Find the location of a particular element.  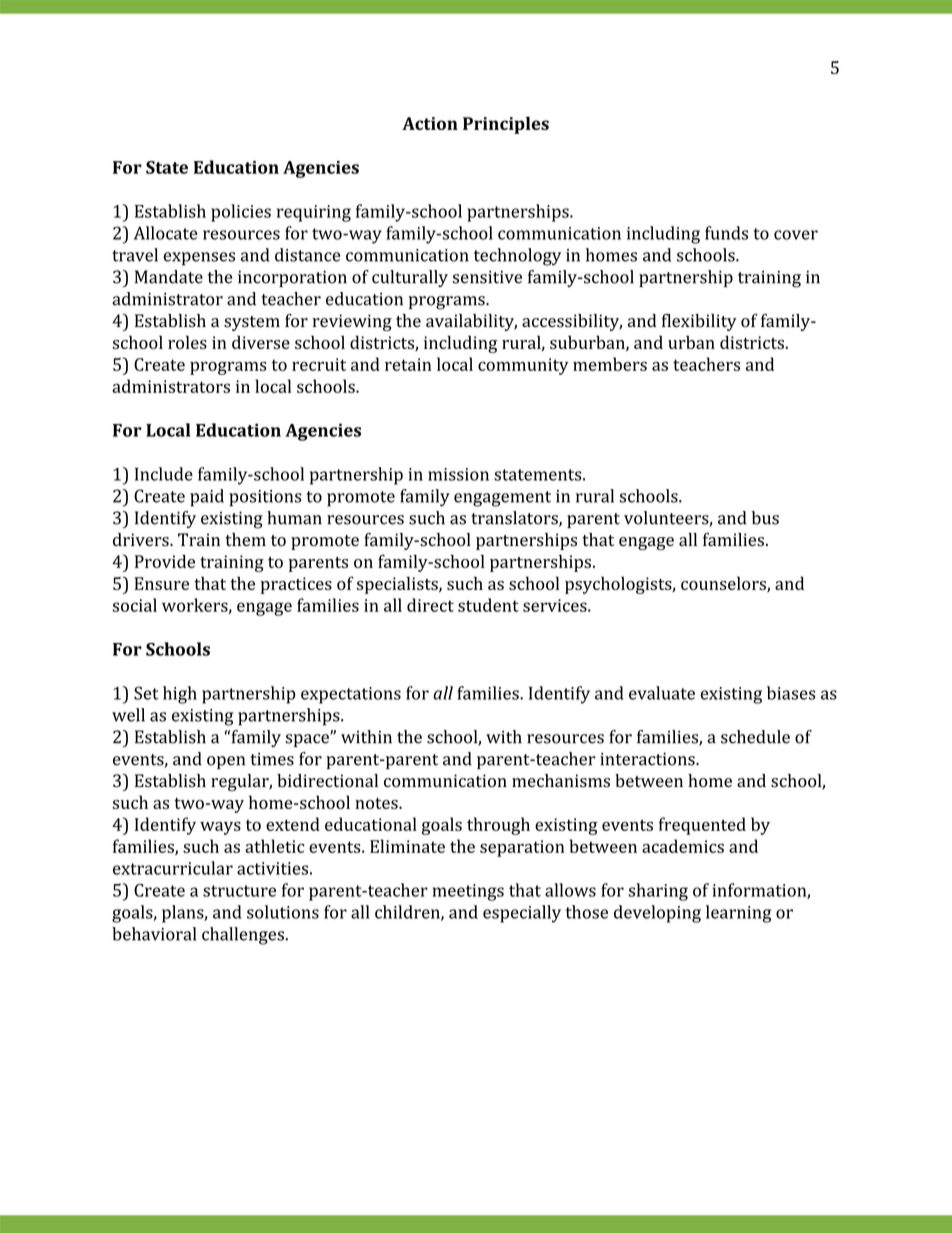

funds is located at coordinates (726, 233).
